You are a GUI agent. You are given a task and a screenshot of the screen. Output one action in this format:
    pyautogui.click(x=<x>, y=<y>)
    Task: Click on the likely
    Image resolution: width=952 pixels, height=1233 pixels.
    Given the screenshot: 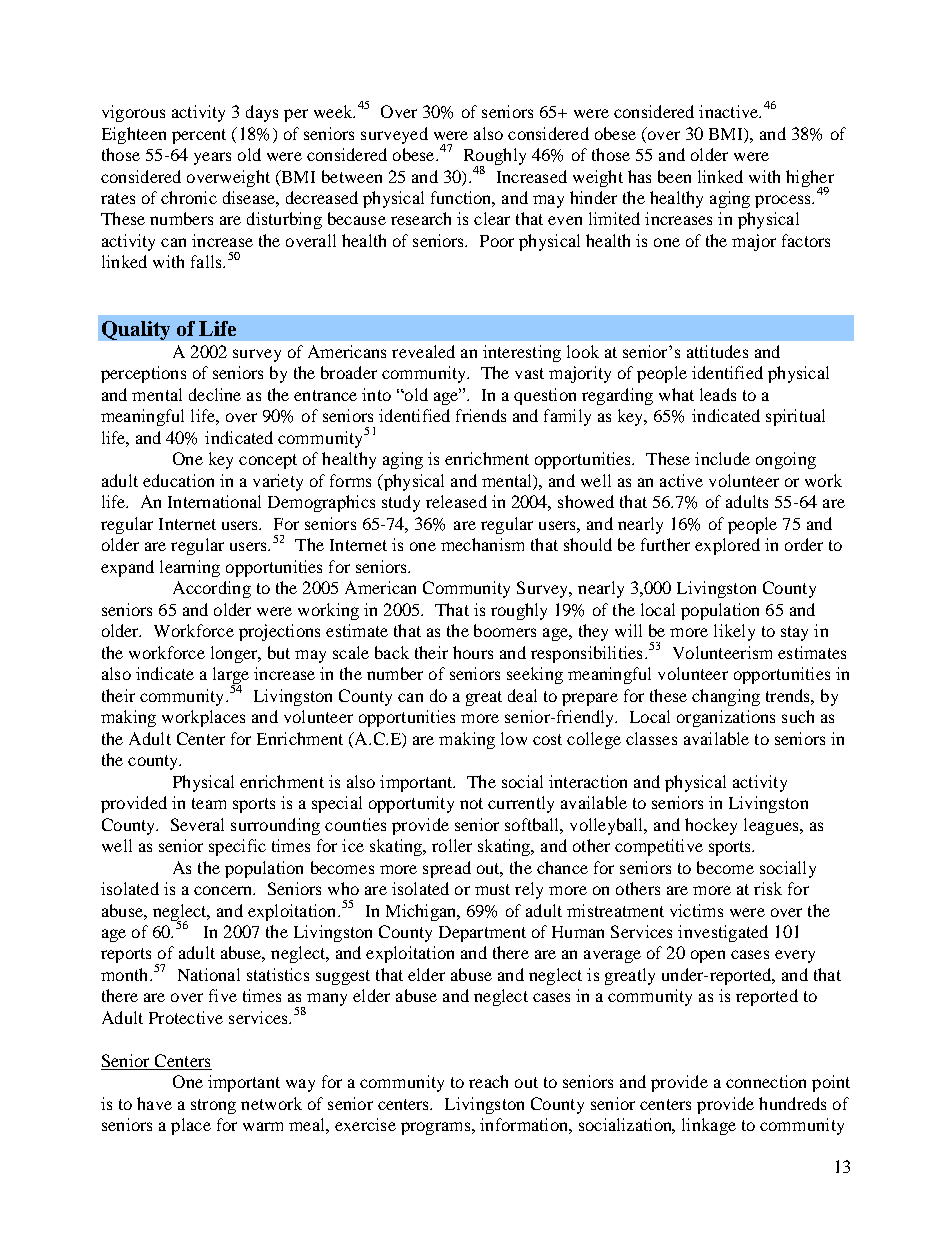 What is the action you would take?
    pyautogui.click(x=734, y=632)
